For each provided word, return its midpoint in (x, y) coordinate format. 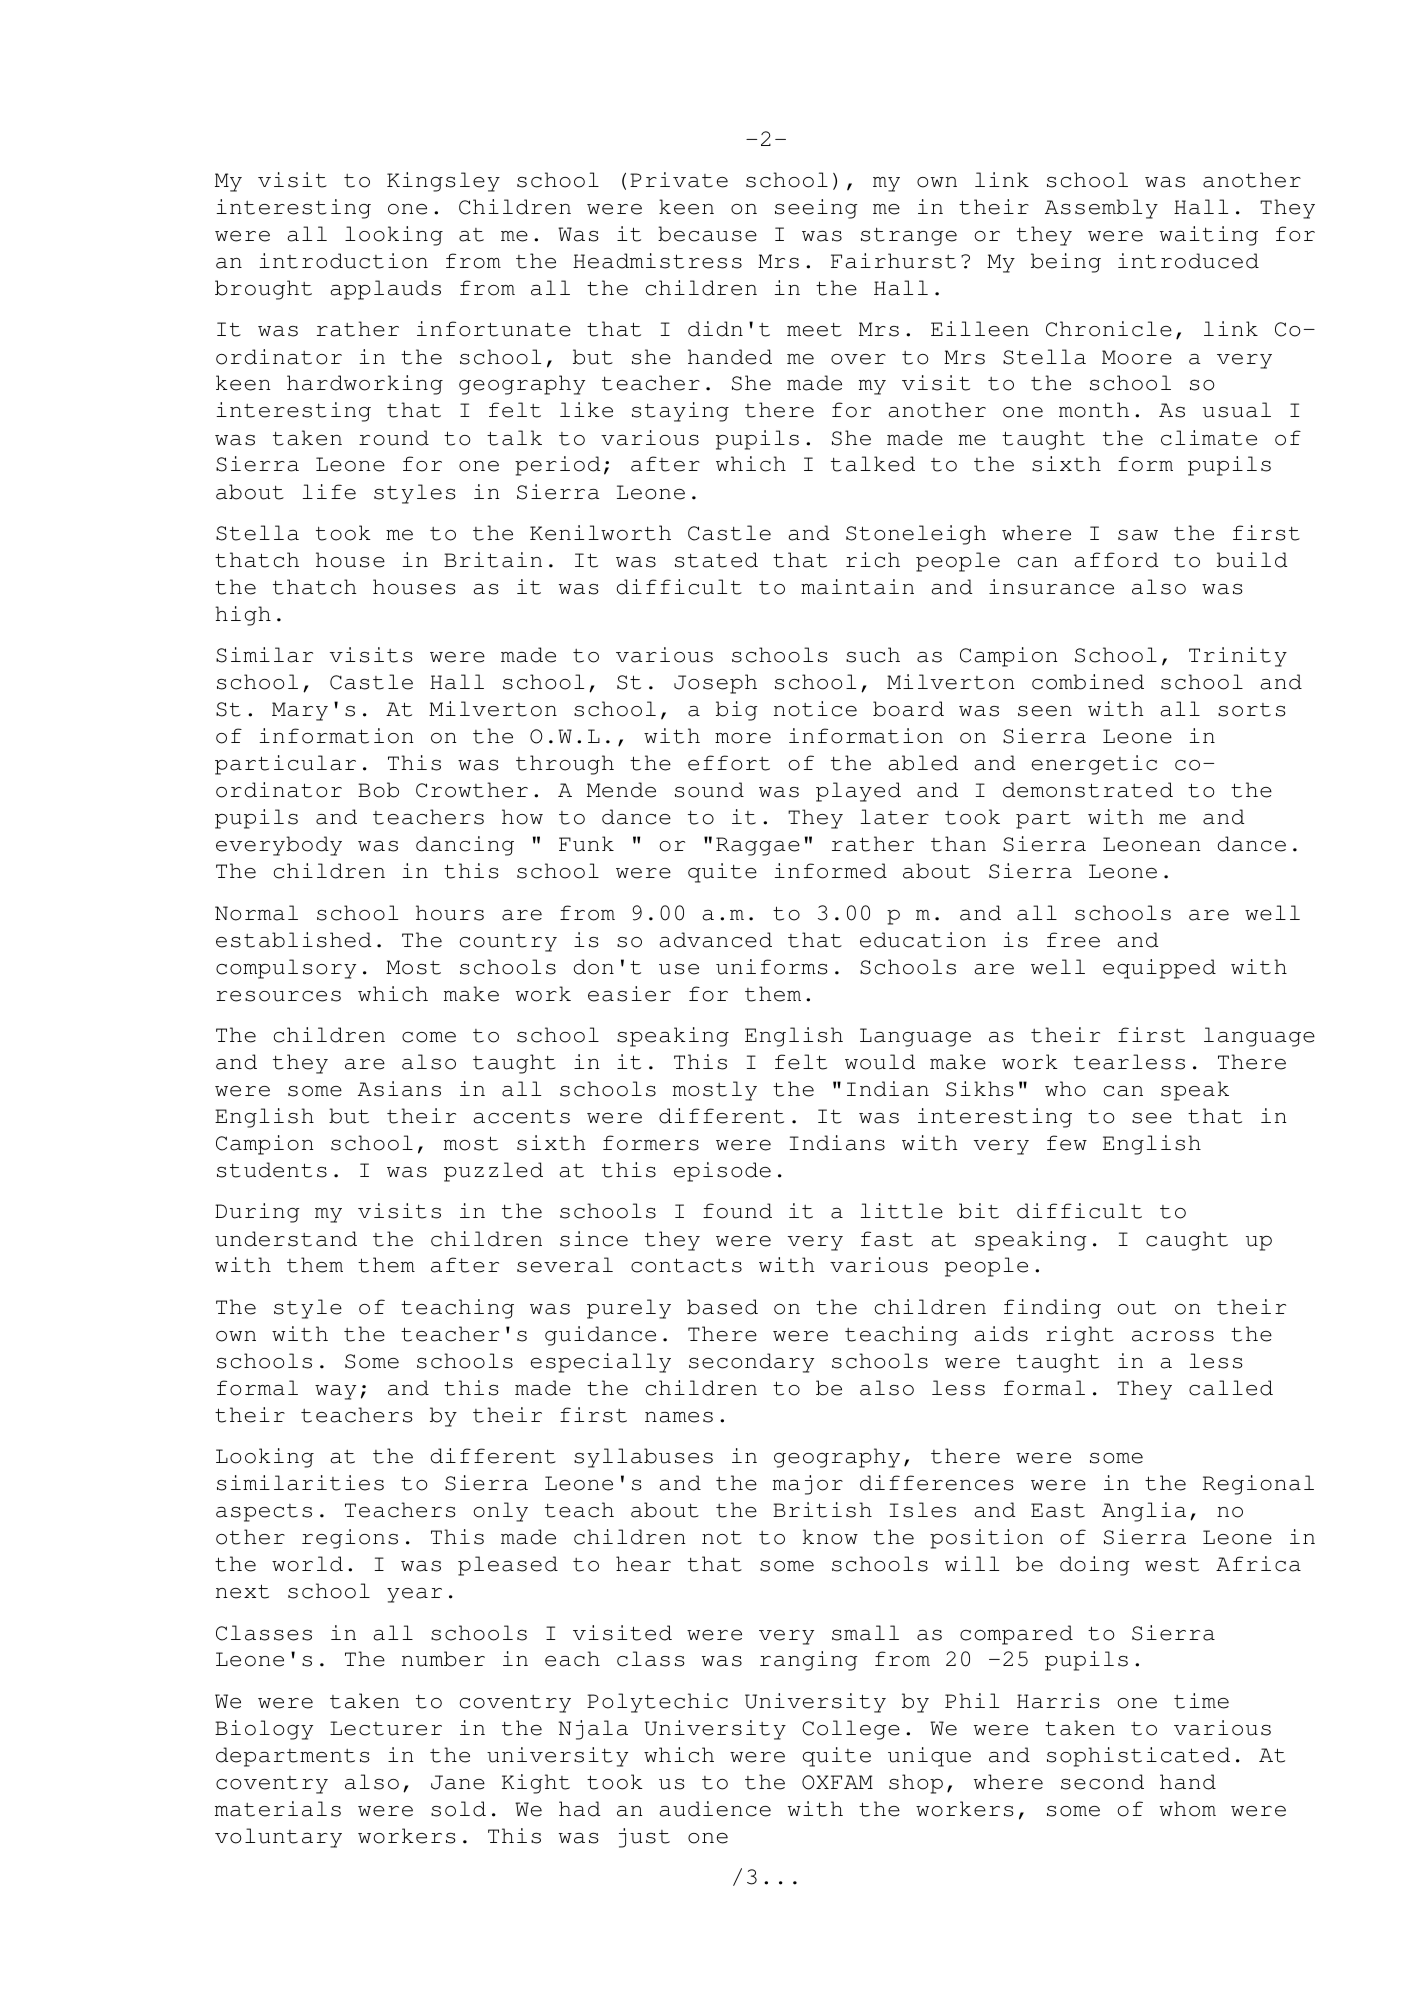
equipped (1159, 969)
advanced (715, 940)
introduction (344, 261)
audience (715, 1809)
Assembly (1101, 209)
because (707, 234)
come (429, 1037)
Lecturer (386, 1728)
